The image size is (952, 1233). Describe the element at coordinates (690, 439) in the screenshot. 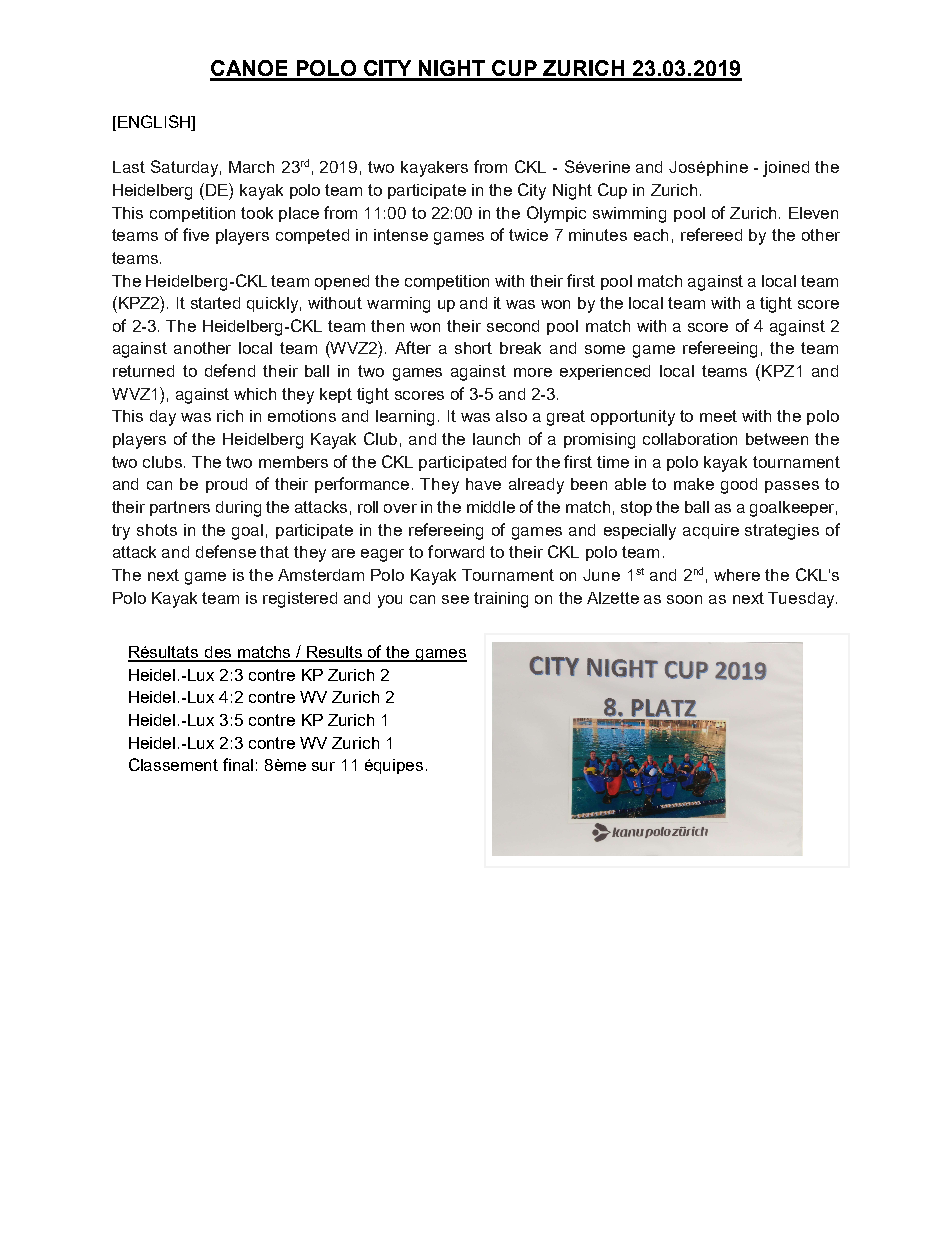

I see `collaboration` at that location.
